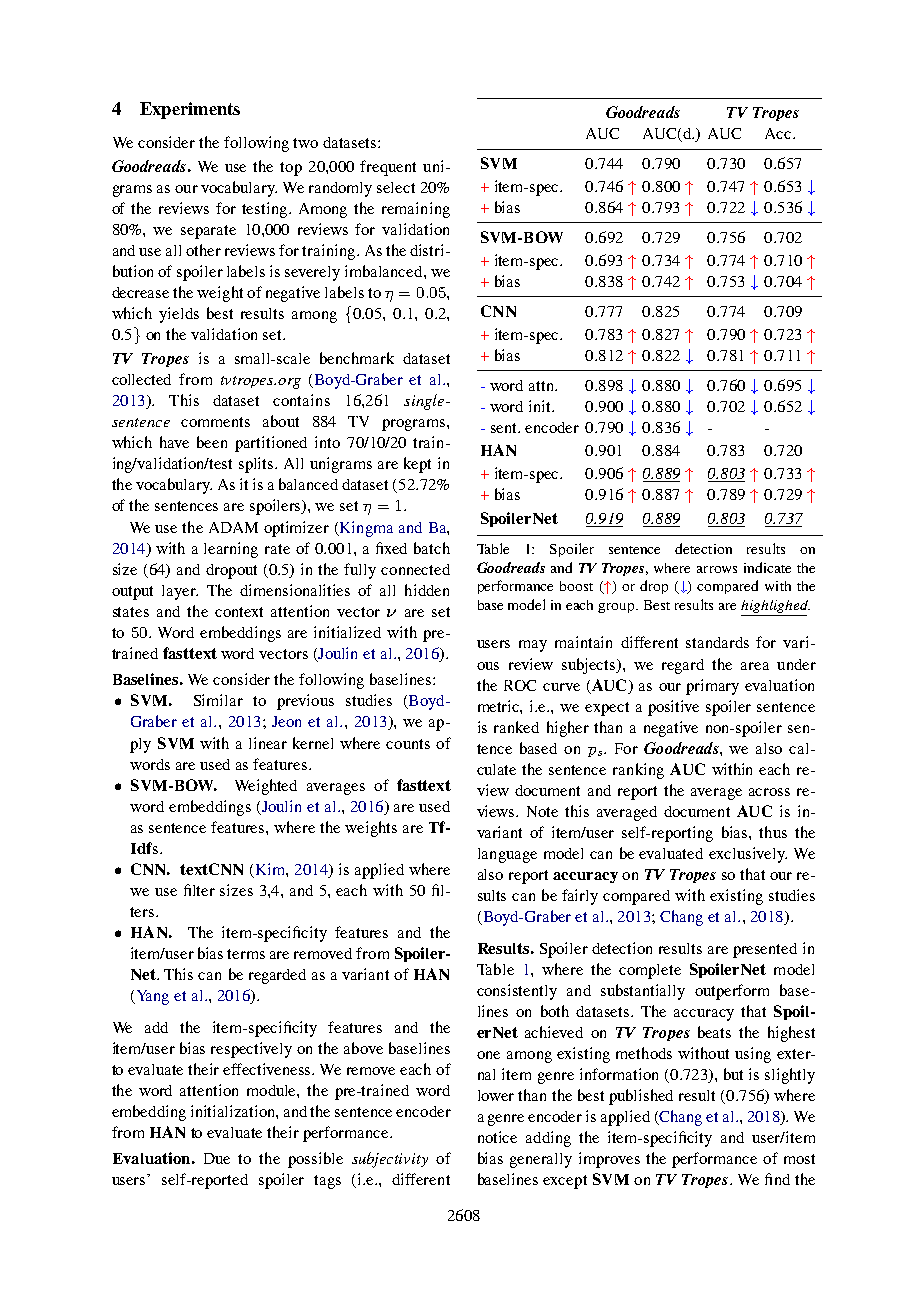  Describe the element at coordinates (217, 1158) in the image. I see `Due` at that location.
